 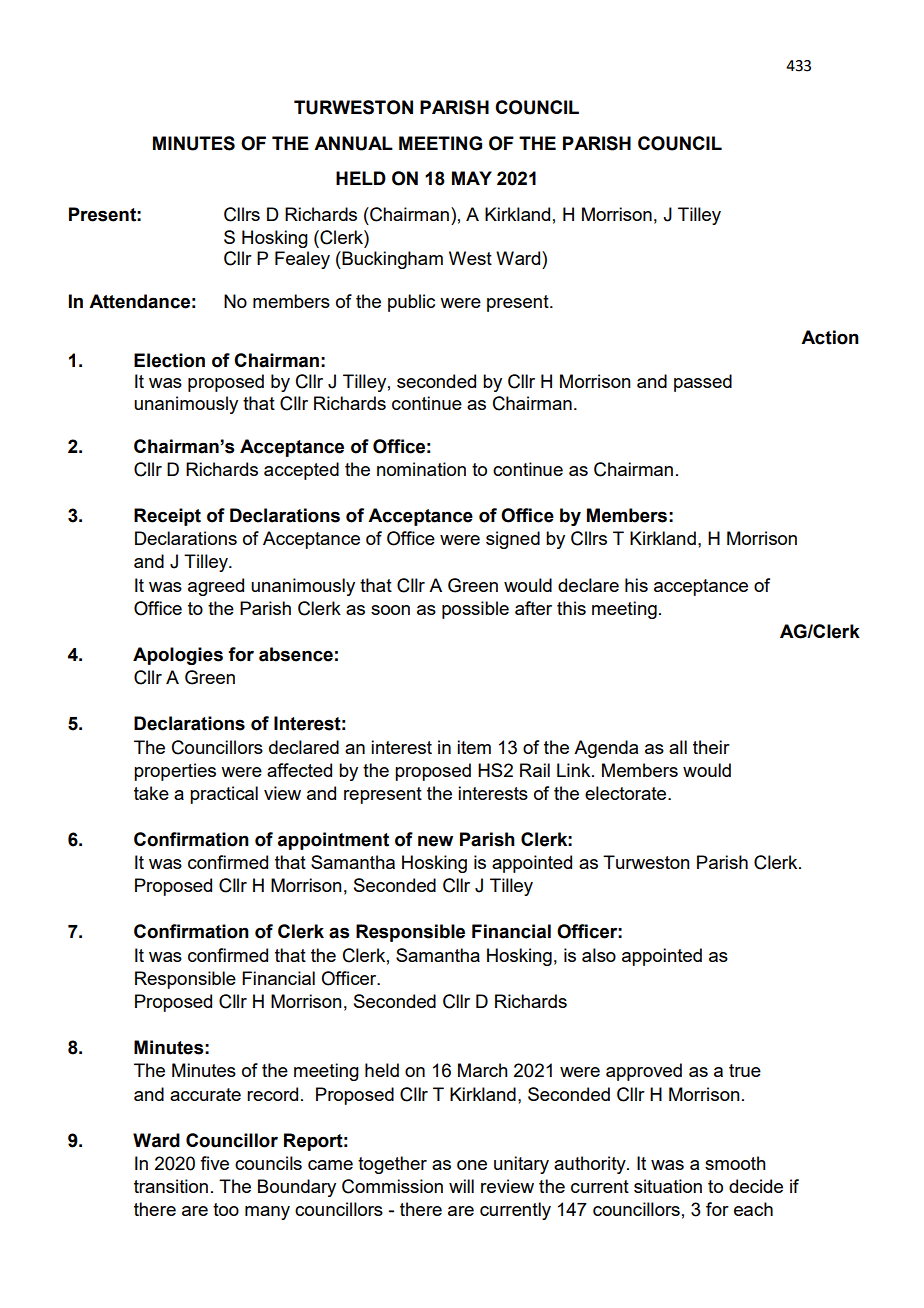 I want to click on new, so click(x=435, y=841).
